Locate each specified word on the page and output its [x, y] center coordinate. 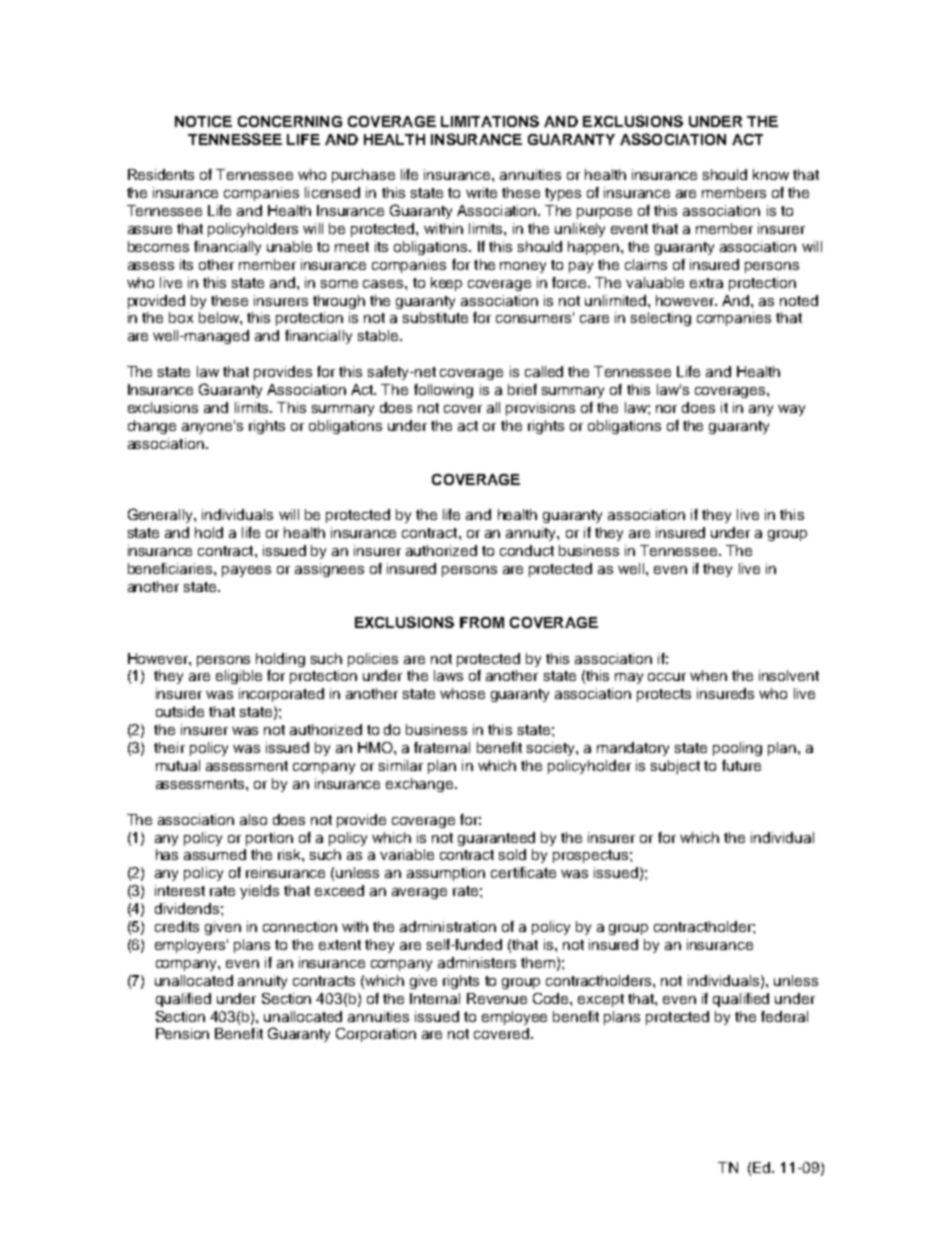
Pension [182, 1033]
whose [462, 693]
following [443, 391]
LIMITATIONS [490, 121]
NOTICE [203, 121]
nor [666, 409]
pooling [737, 749]
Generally [161, 515]
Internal [435, 998]
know [771, 174]
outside [180, 711]
